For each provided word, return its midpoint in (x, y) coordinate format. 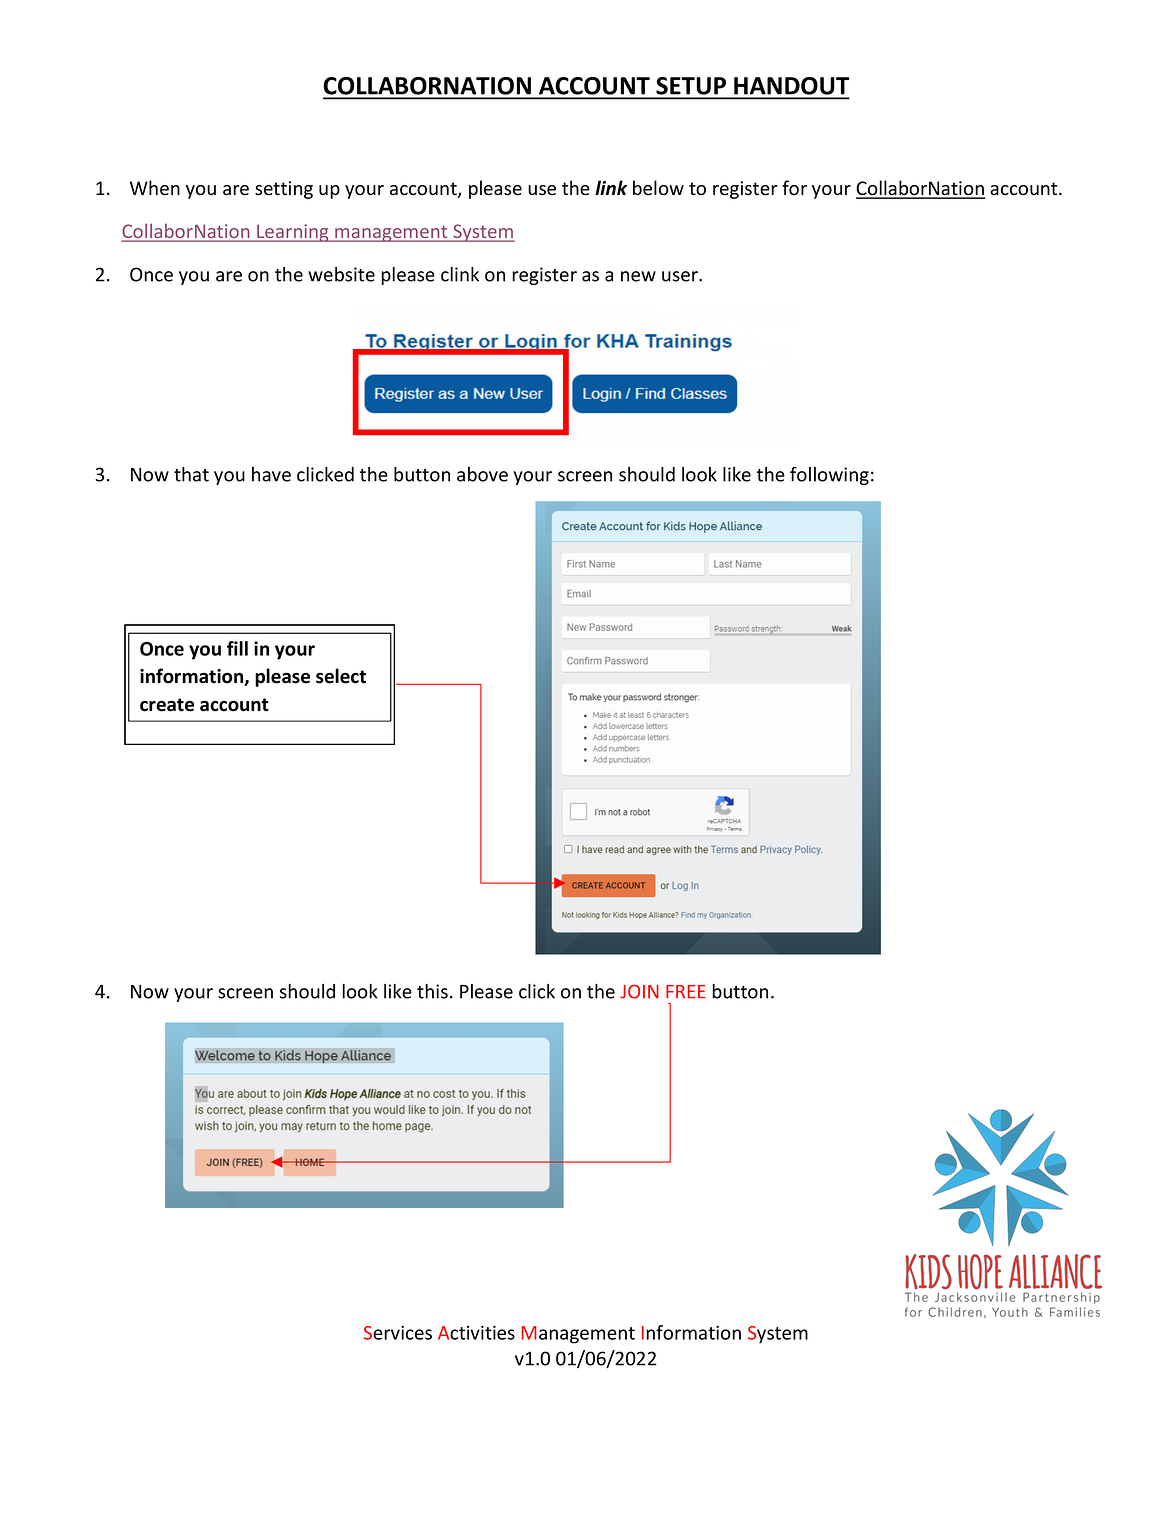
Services (398, 1333)
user (681, 276)
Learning (293, 233)
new (638, 276)
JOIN (639, 991)
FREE (686, 992)
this (432, 991)
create (167, 705)
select (341, 676)
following (829, 475)
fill (237, 648)
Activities (476, 1332)
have (271, 474)
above (482, 474)
